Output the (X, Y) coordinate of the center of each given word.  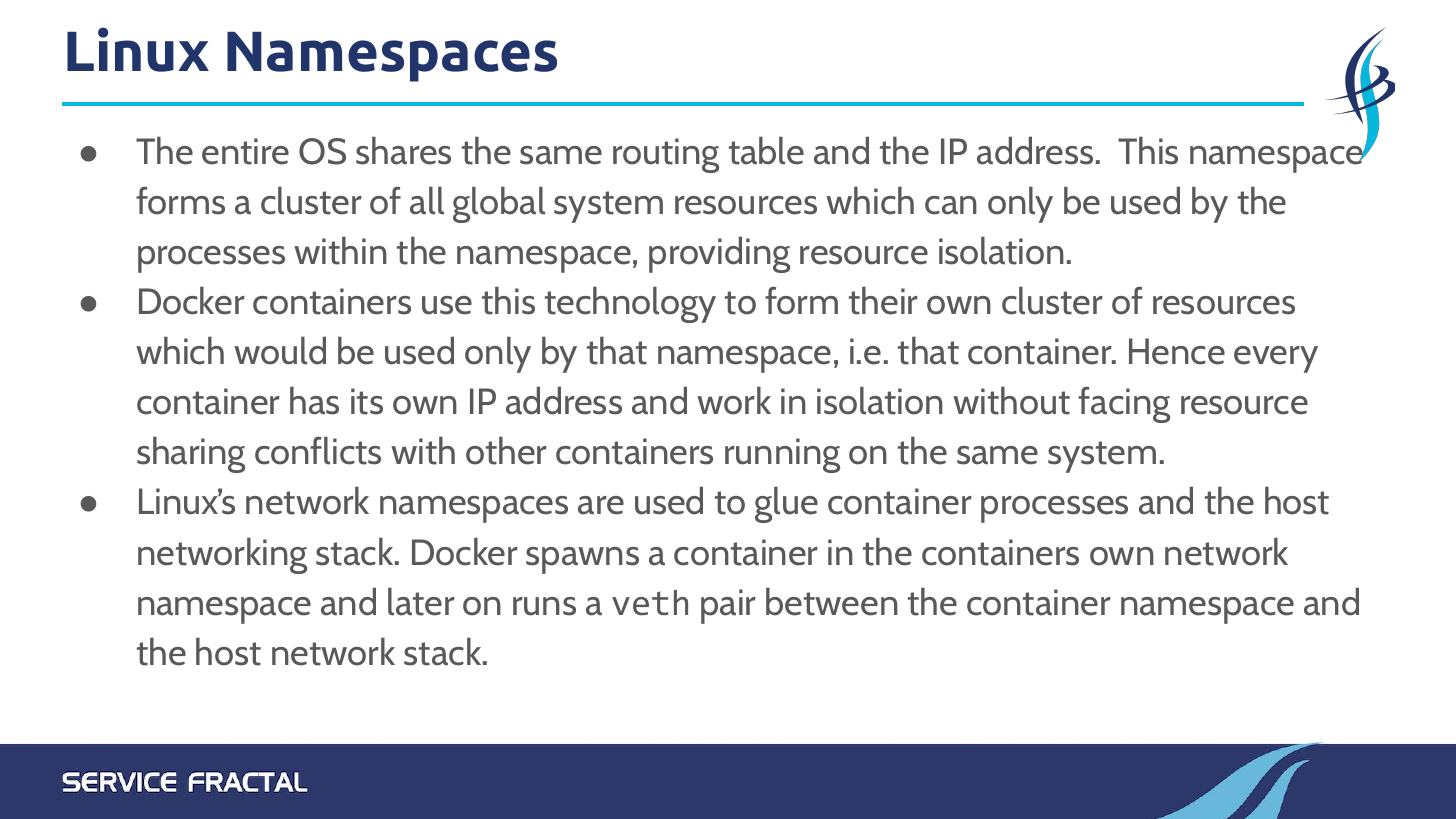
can (951, 205)
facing (1124, 405)
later (421, 601)
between (832, 601)
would (280, 350)
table (766, 150)
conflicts (318, 450)
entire (245, 151)
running (782, 455)
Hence (1177, 351)
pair (728, 606)
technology (630, 304)
